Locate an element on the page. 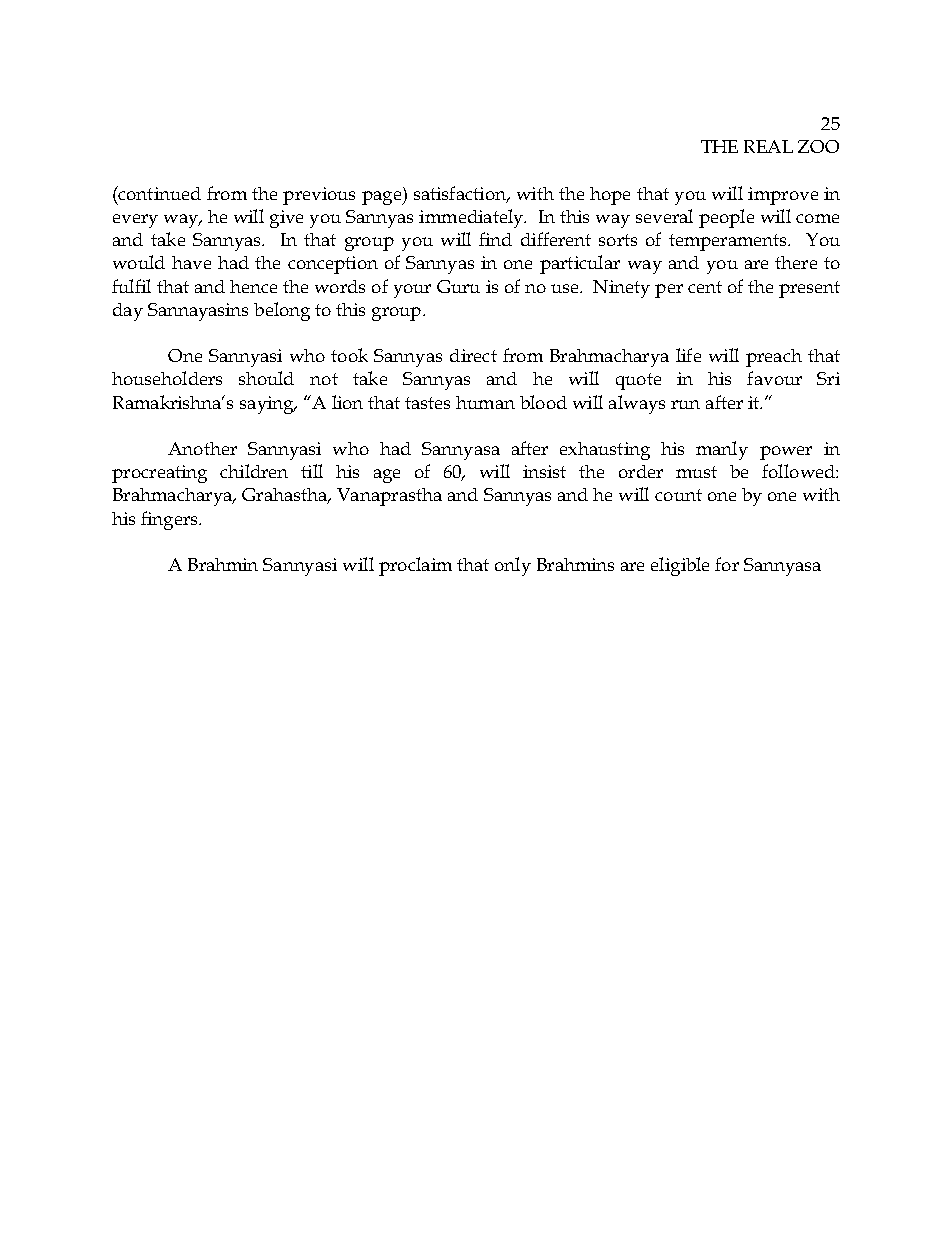  fingers is located at coordinates (170, 520).
